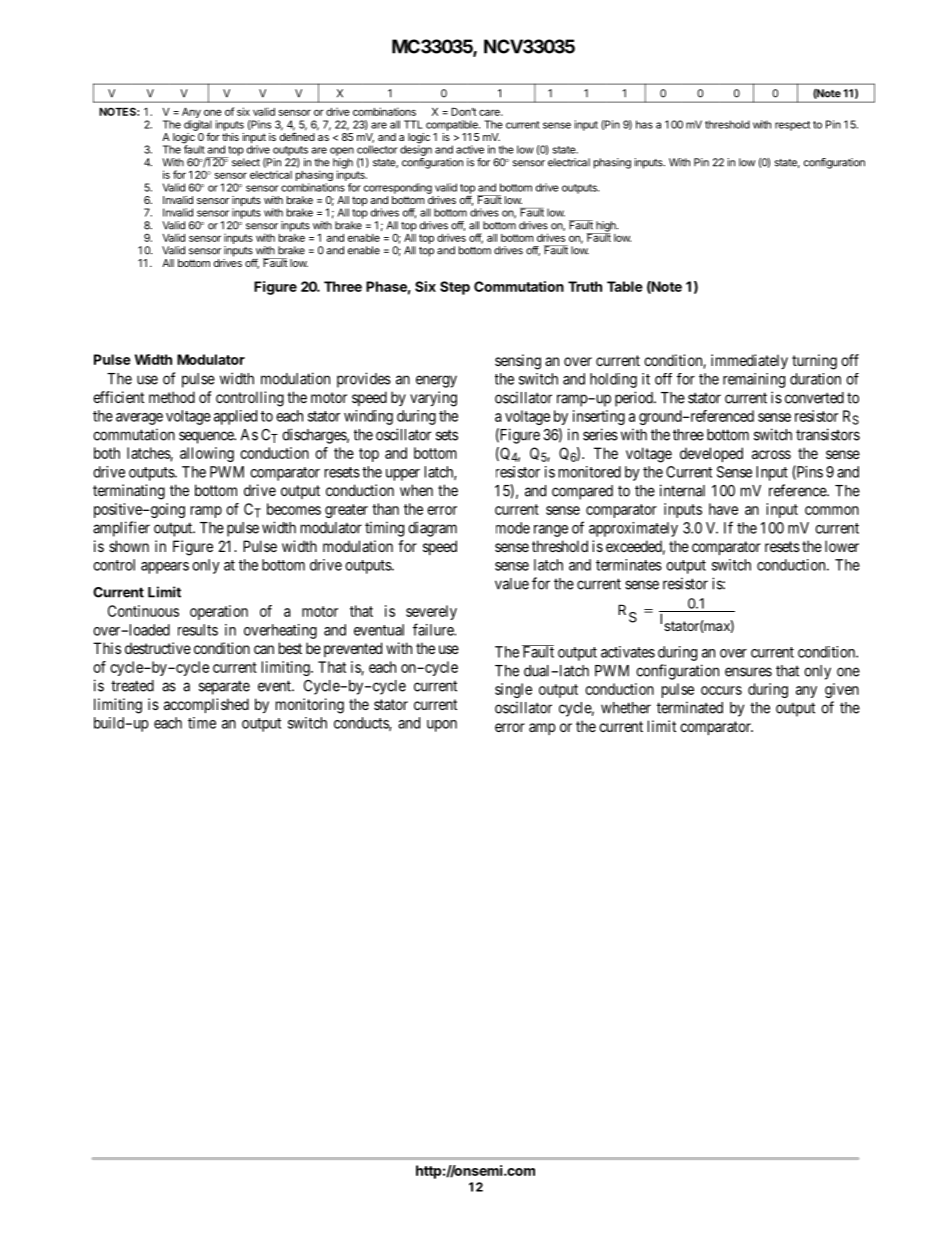  Describe the element at coordinates (442, 726) in the screenshot. I see `upon` at that location.
